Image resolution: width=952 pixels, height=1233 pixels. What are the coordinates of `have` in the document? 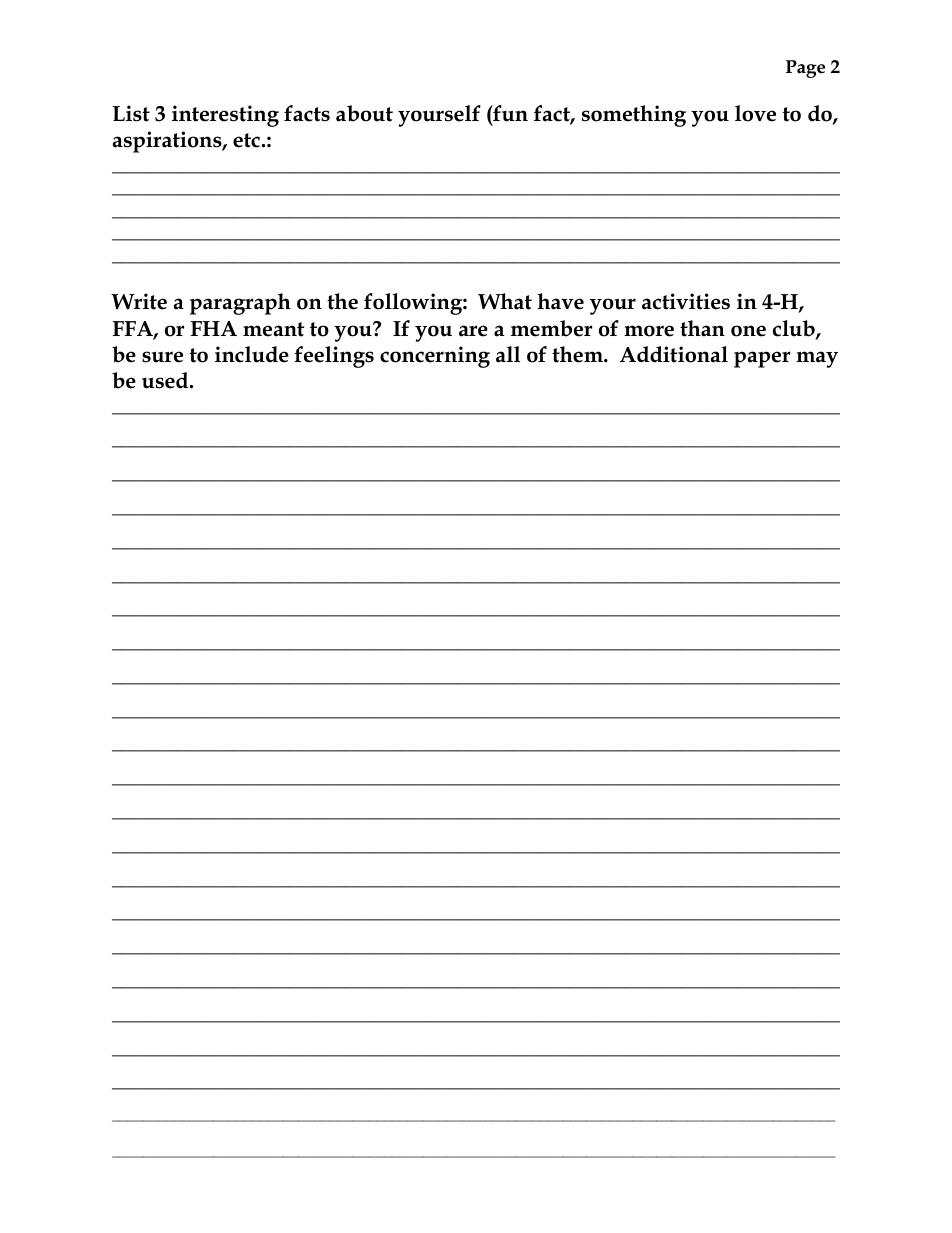 It's located at (560, 301).
